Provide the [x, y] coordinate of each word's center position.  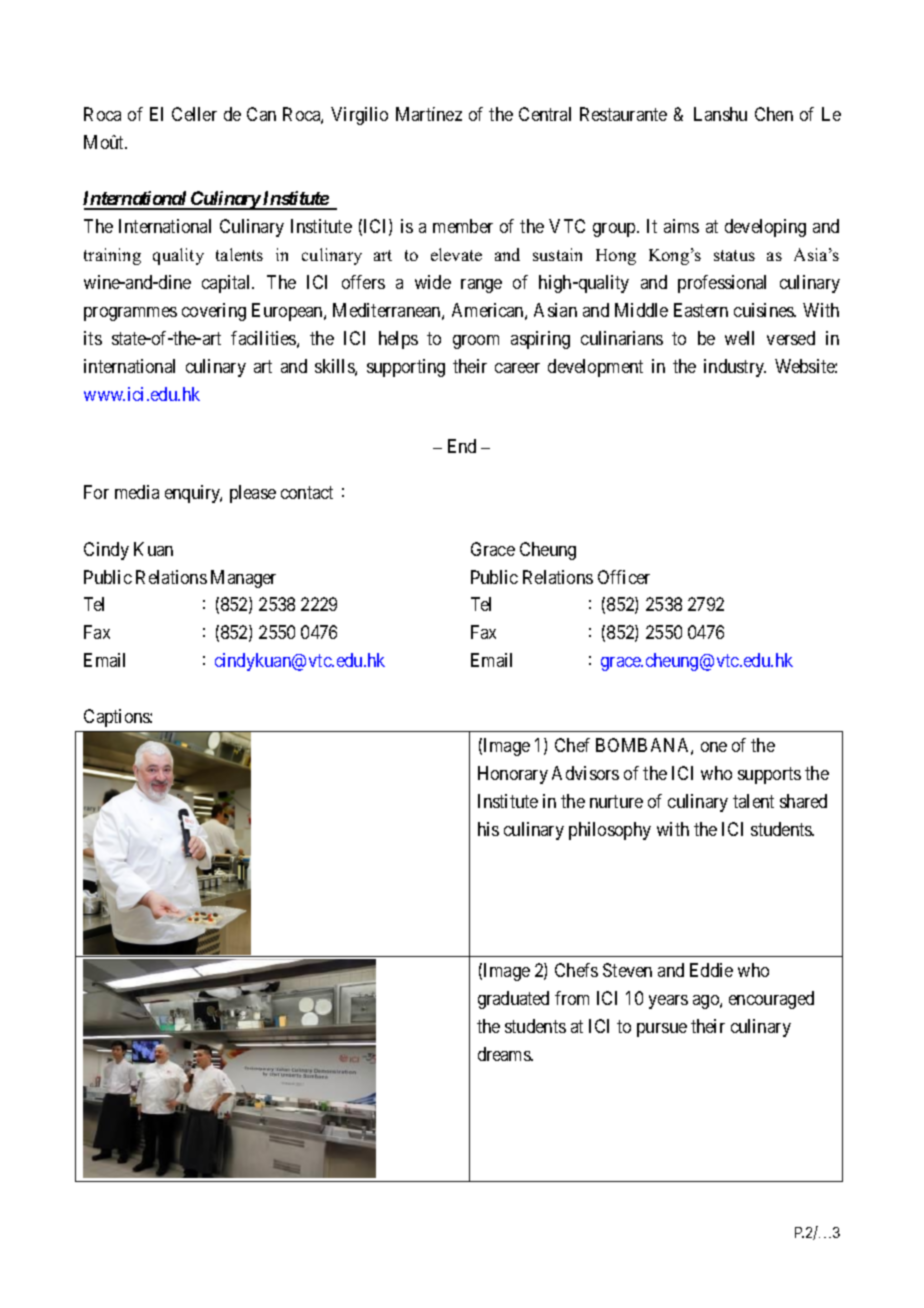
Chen [774, 114]
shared [803, 801]
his [488, 829]
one [714, 747]
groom [476, 342]
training [112, 256]
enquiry [193, 494]
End [462, 446]
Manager [243, 579]
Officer [624, 577]
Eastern [701, 310]
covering [214, 312]
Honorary [513, 775]
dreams [505, 1054]
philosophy [610, 831]
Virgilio [359, 116]
